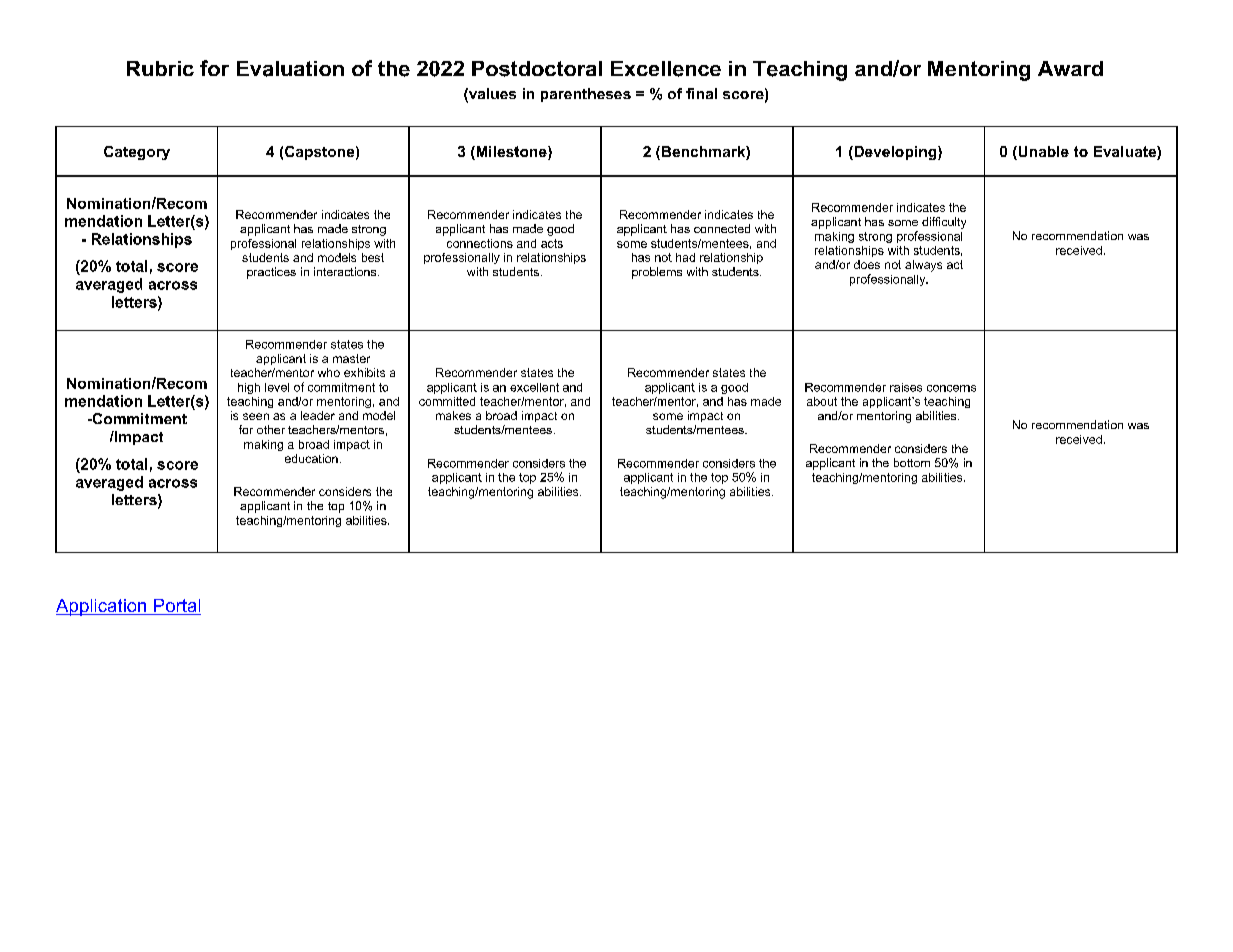 The image size is (1233, 952). I want to click on Portal, so click(176, 607).
